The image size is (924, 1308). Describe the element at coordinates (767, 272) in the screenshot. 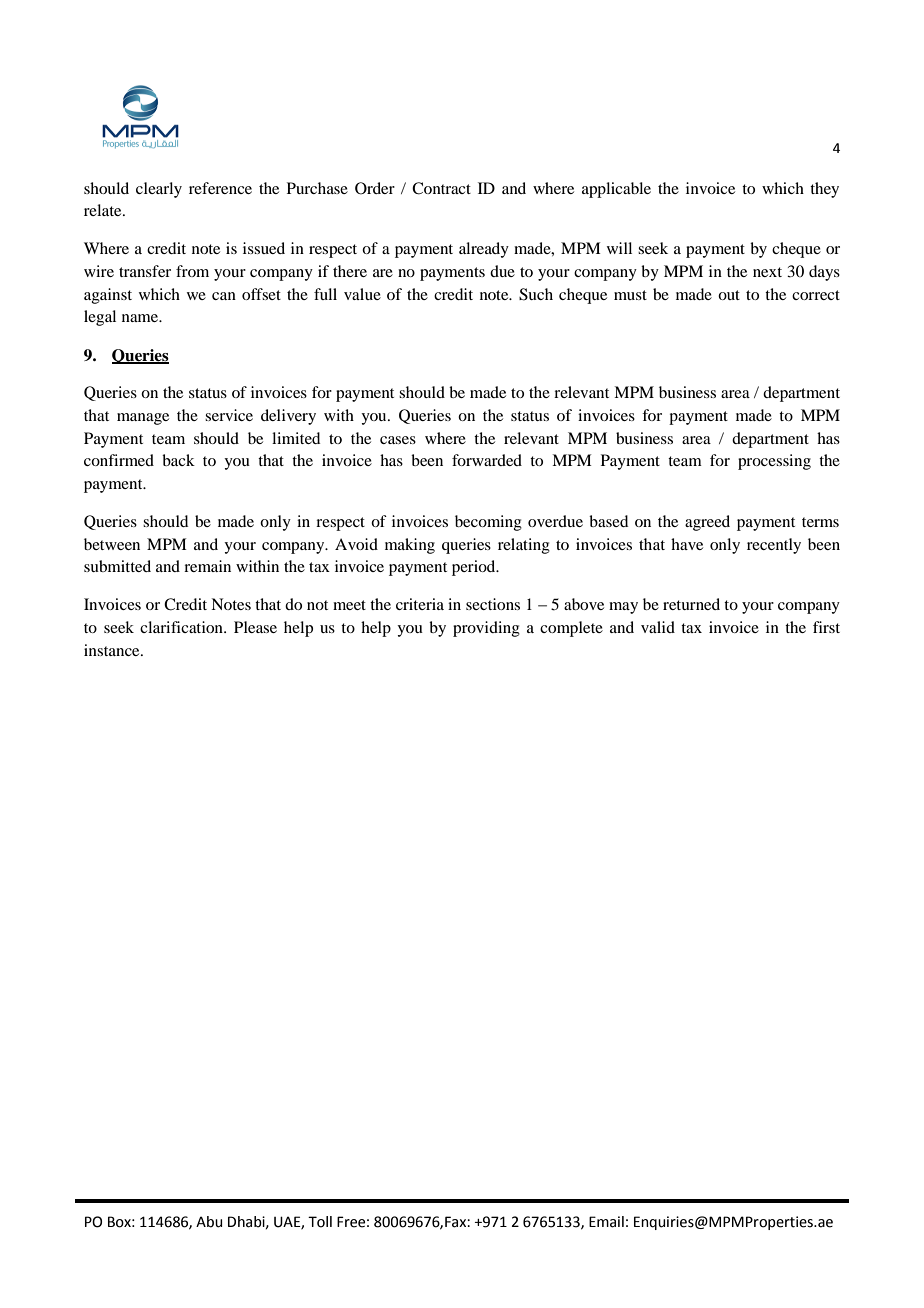

I see `next` at that location.
